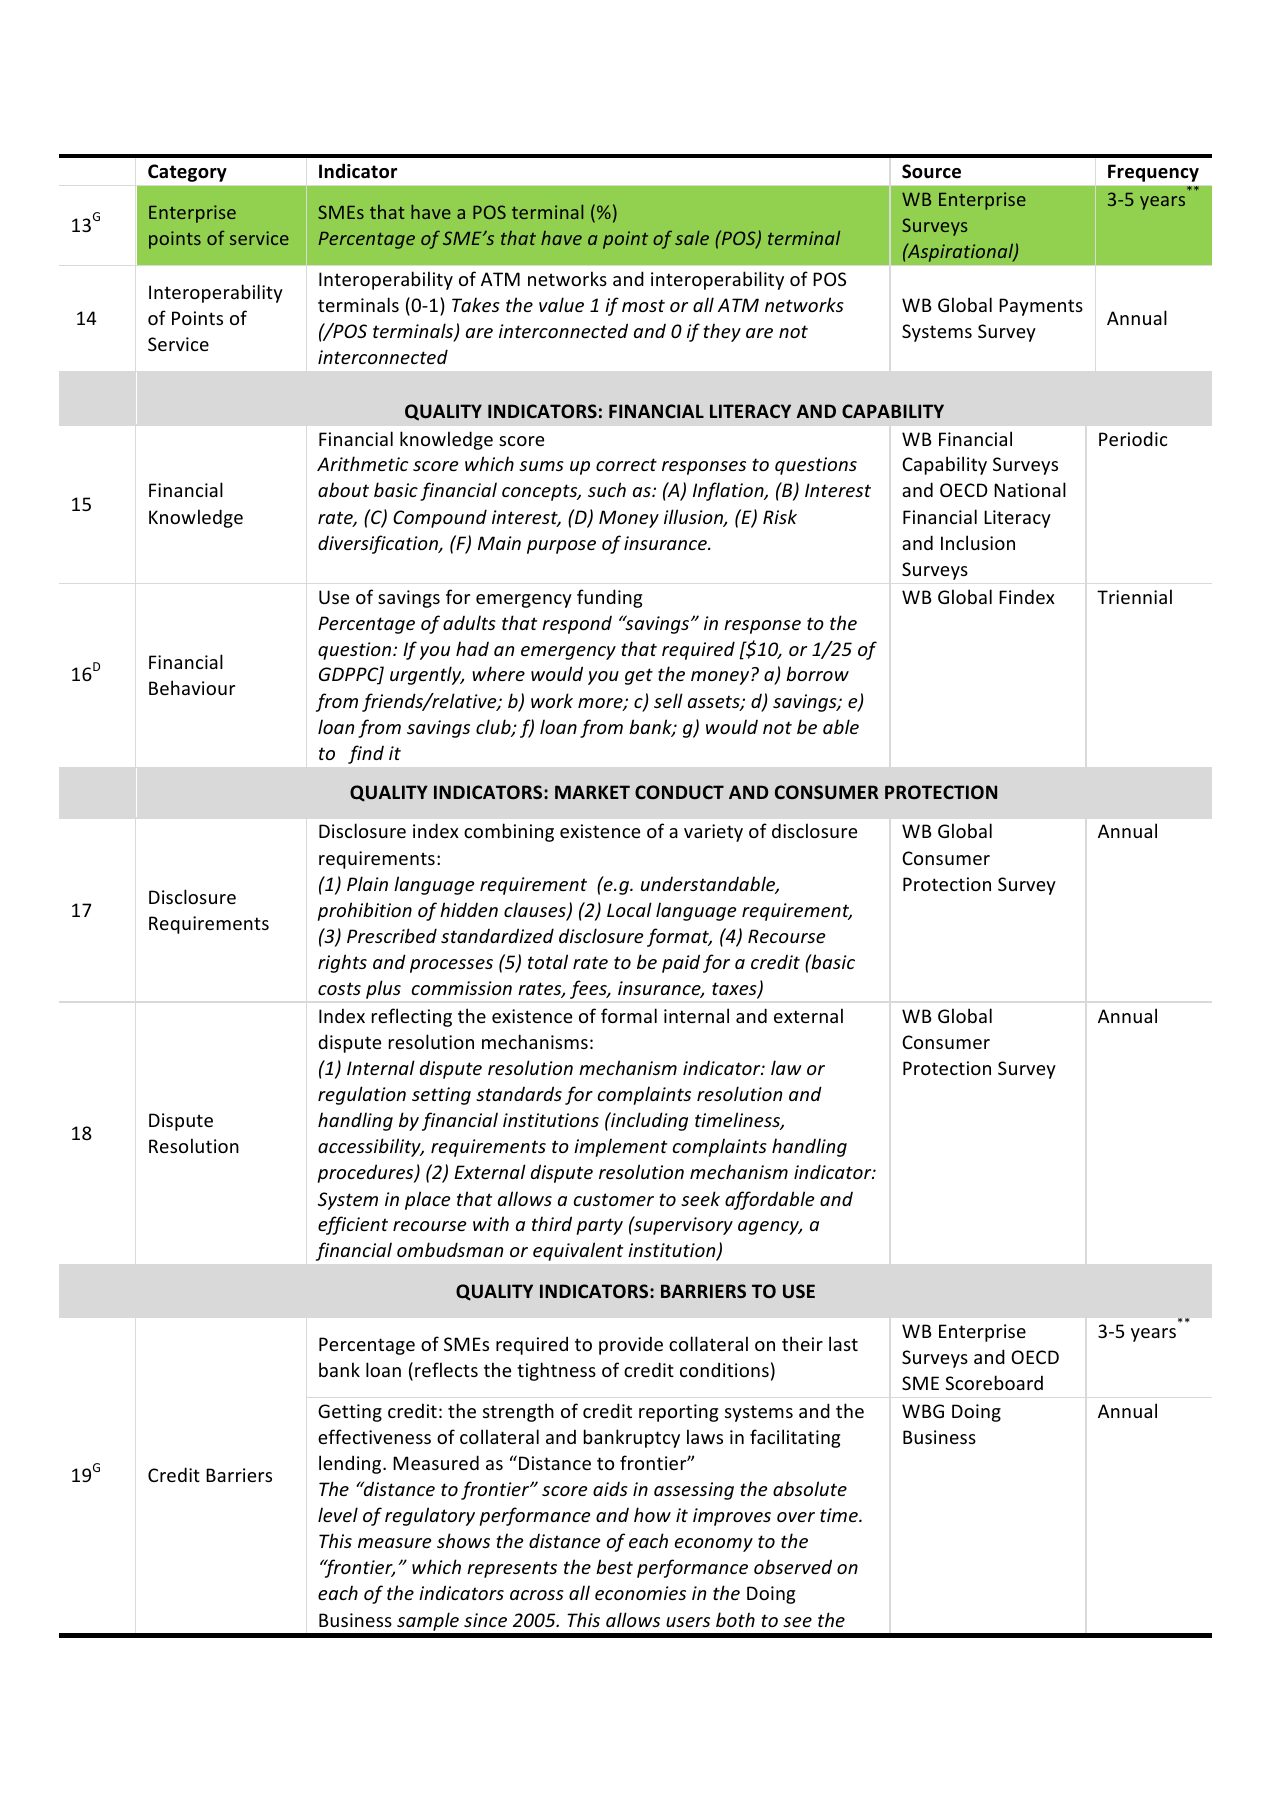 The height and width of the document is (1799, 1271). I want to click on illusion, so click(694, 518).
